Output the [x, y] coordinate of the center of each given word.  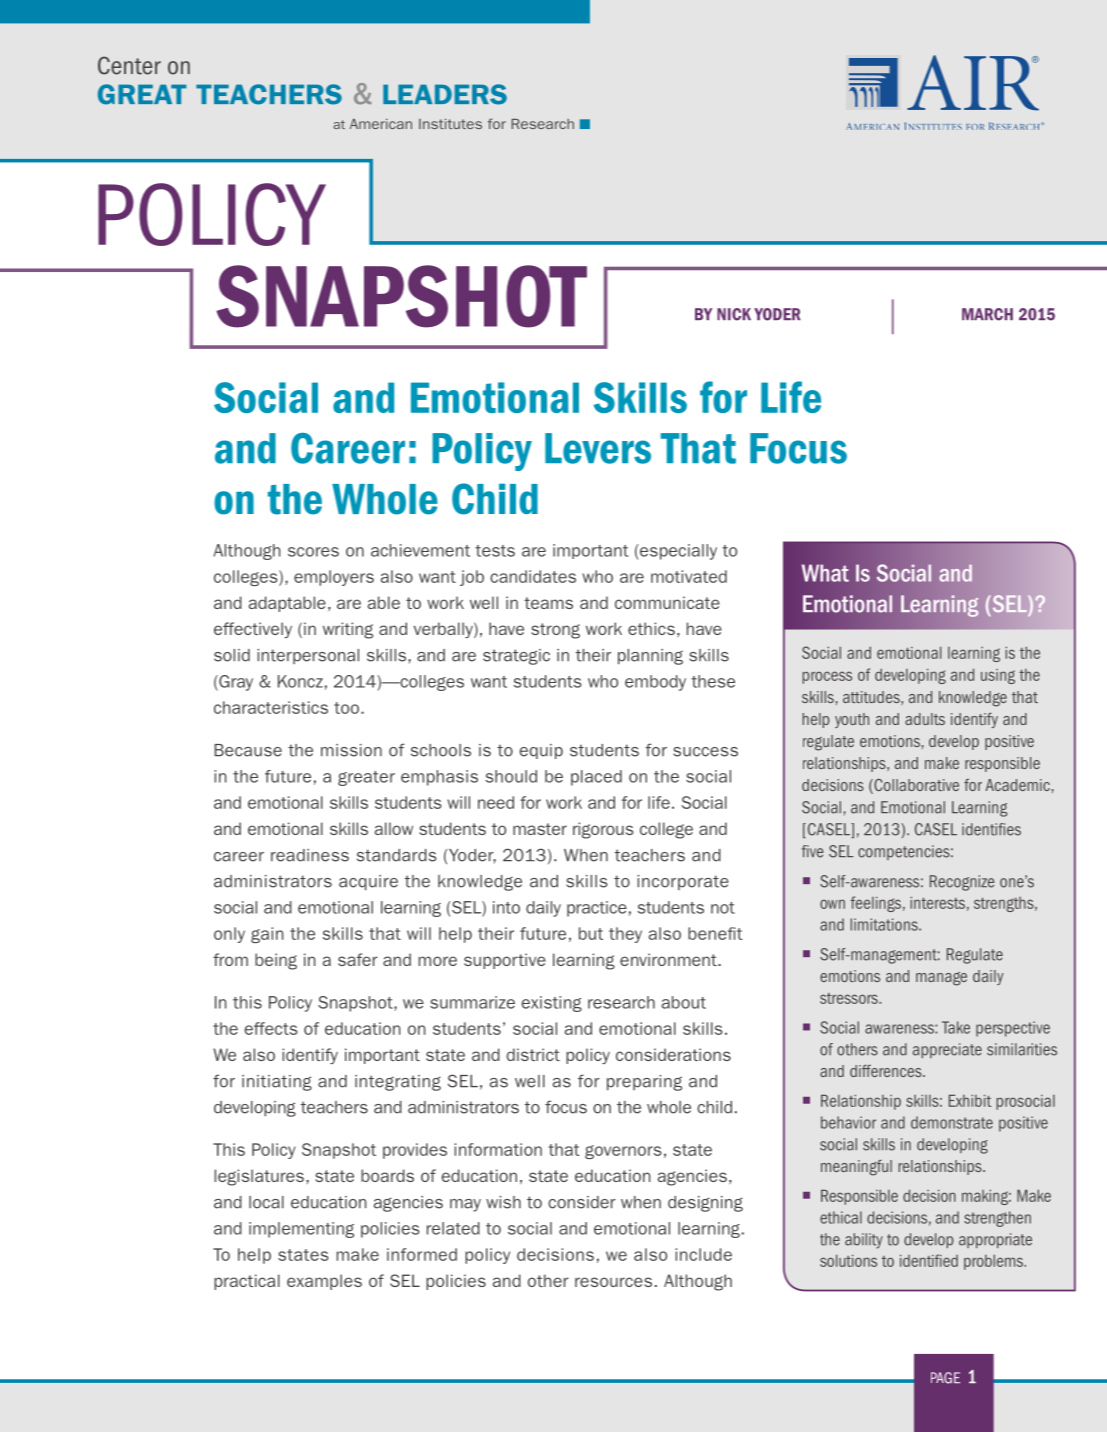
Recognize [962, 883]
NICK [734, 314]
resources [613, 1282]
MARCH [987, 314]
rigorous [603, 830]
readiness [310, 855]
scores [313, 552]
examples [324, 1282]
